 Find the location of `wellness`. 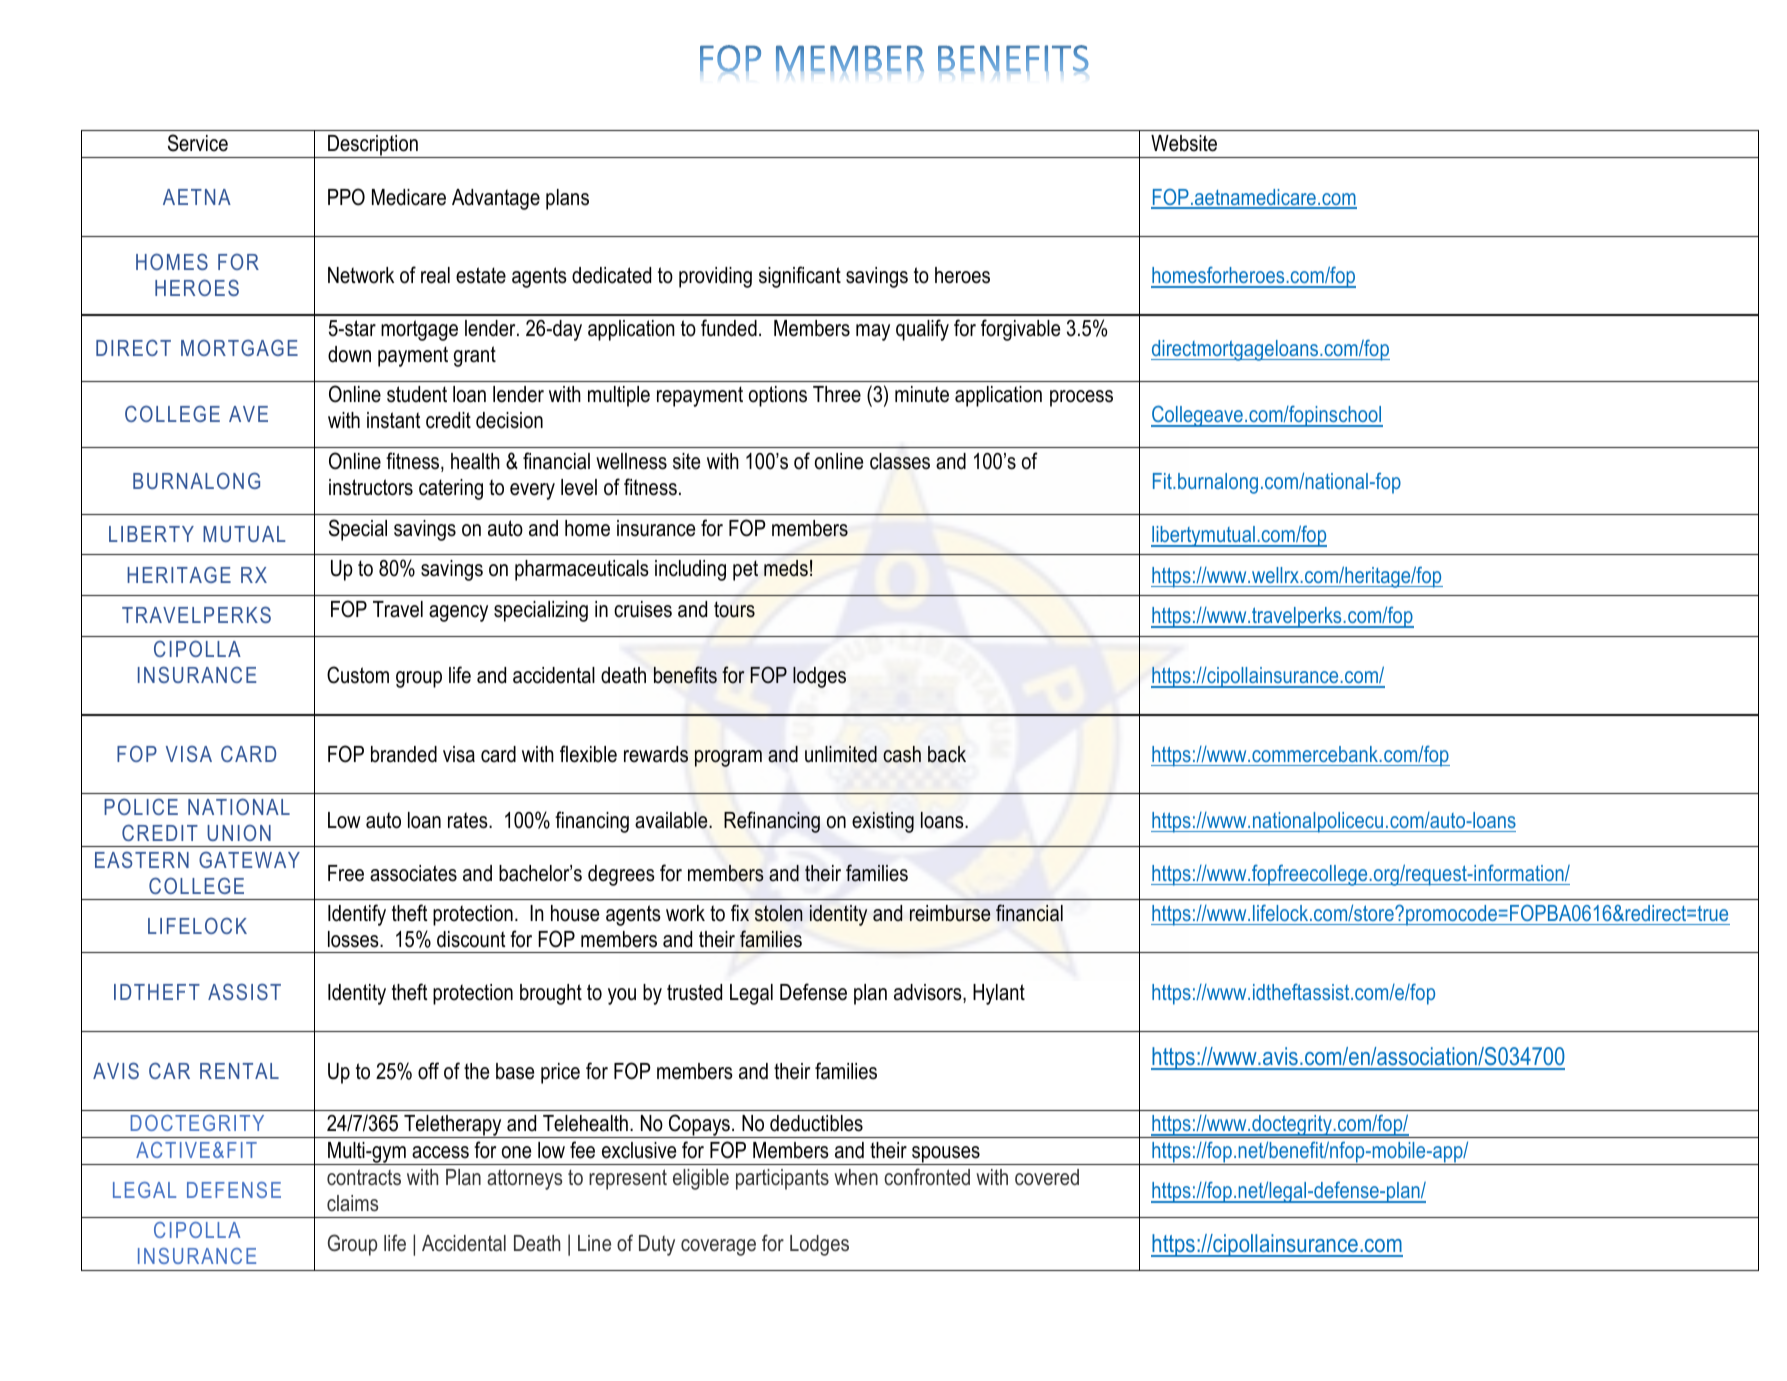

wellness is located at coordinates (631, 461).
